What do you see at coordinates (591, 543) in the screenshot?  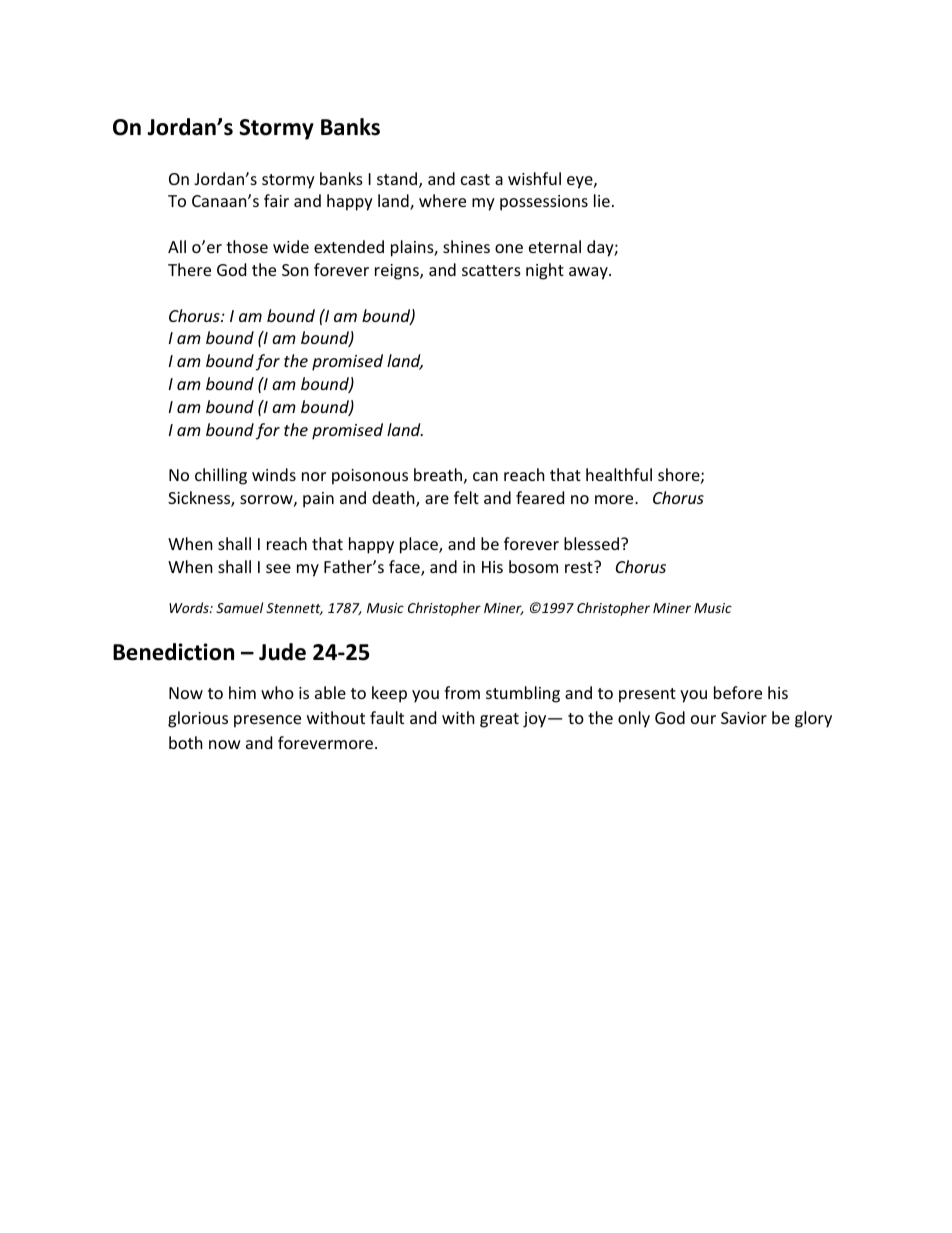 I see `blessed` at bounding box center [591, 543].
